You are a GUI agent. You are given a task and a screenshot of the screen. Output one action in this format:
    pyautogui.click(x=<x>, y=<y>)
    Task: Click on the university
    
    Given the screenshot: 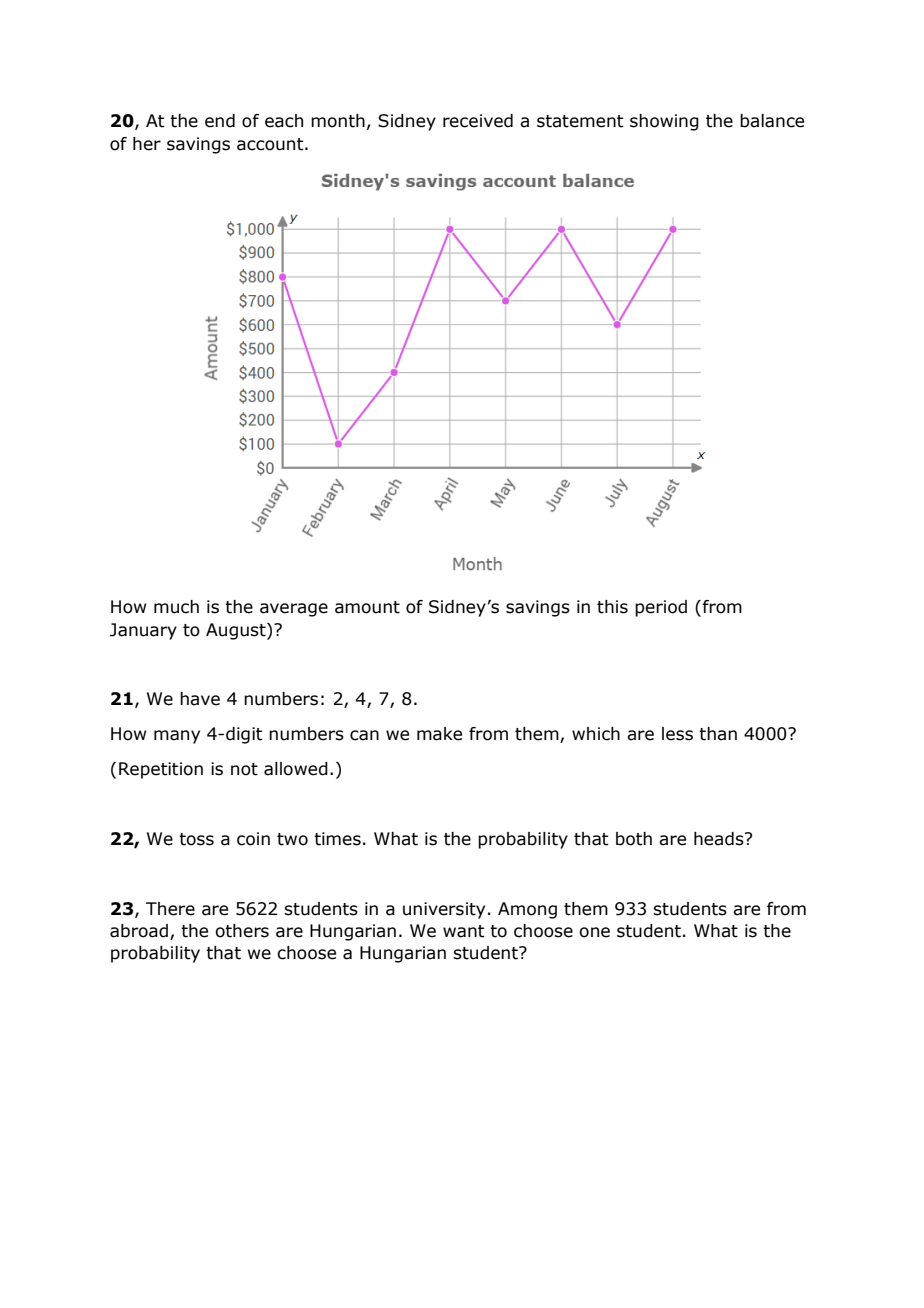 What is the action you would take?
    pyautogui.click(x=444, y=910)
